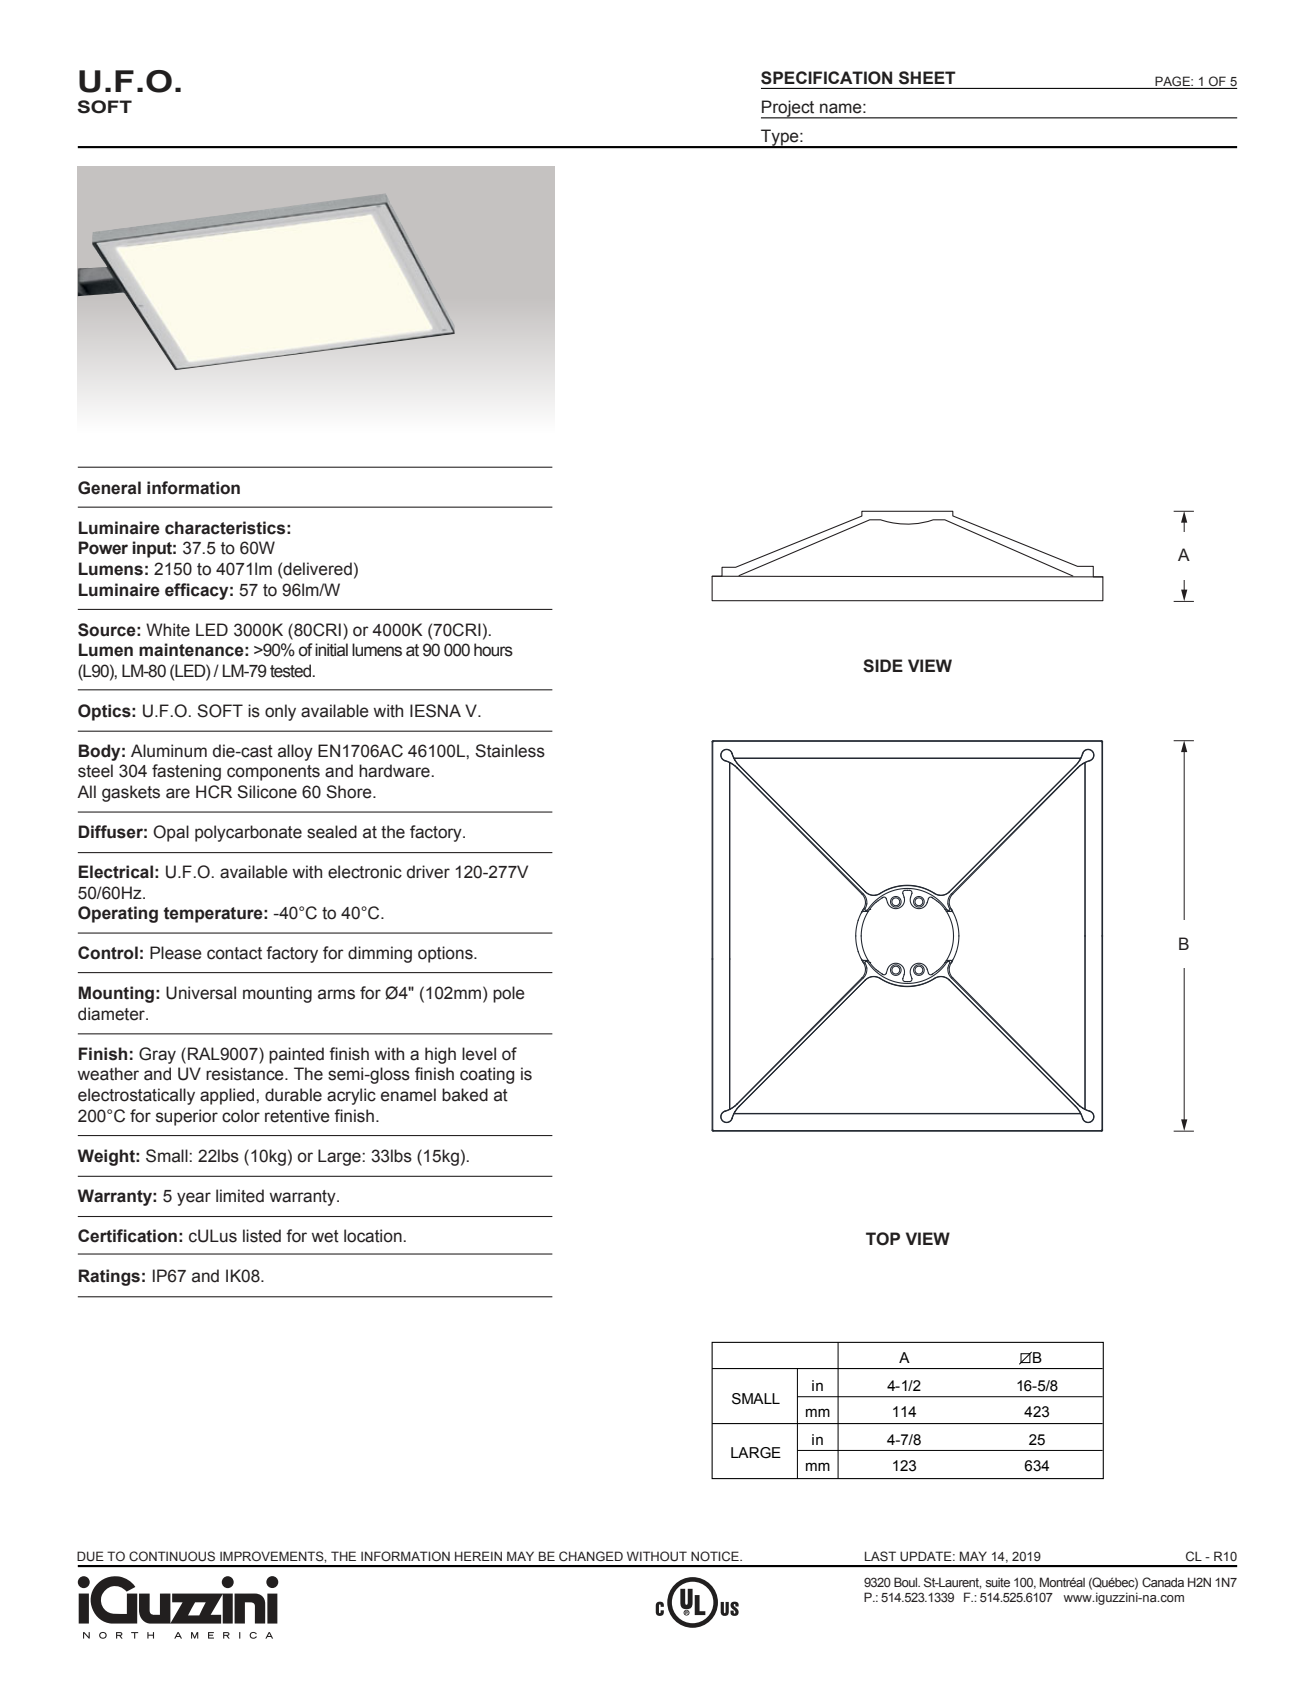 The image size is (1315, 1702). What do you see at coordinates (248, 833) in the screenshot?
I see `polycarbonate` at bounding box center [248, 833].
